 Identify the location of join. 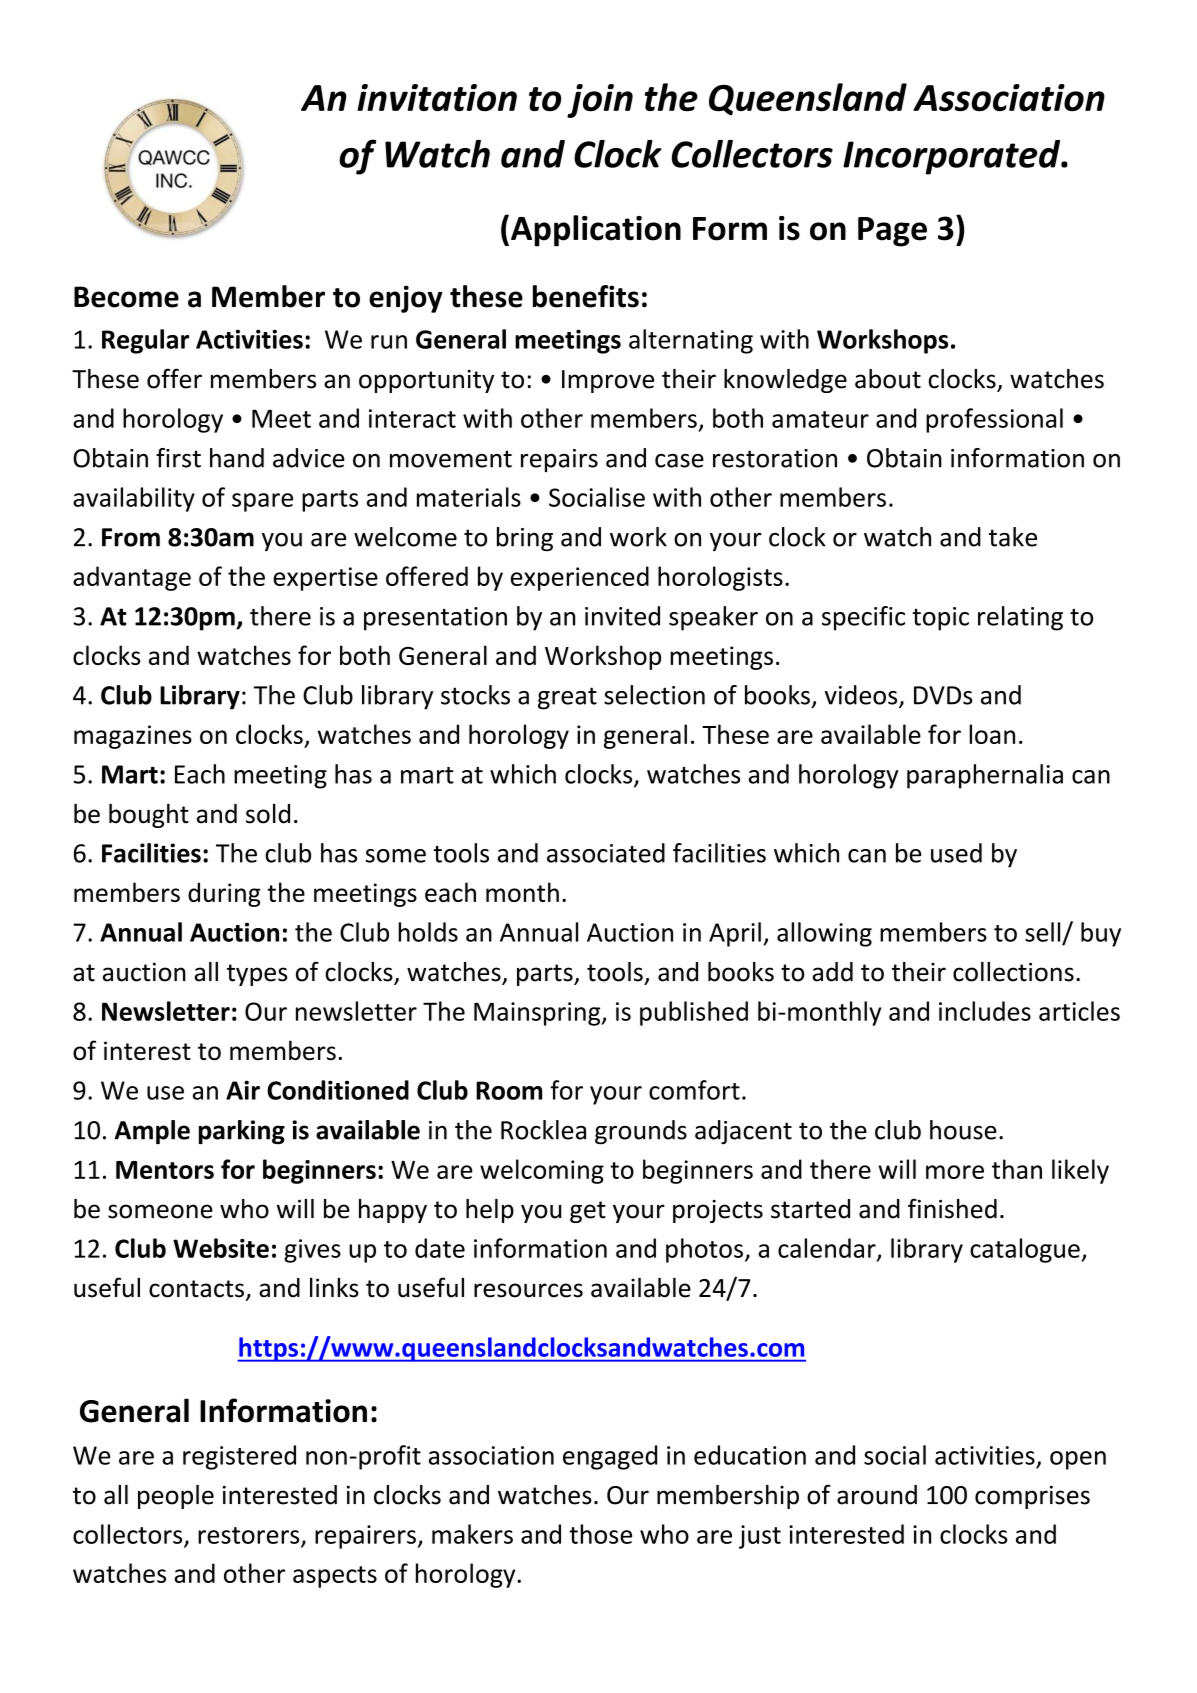
(600, 101).
